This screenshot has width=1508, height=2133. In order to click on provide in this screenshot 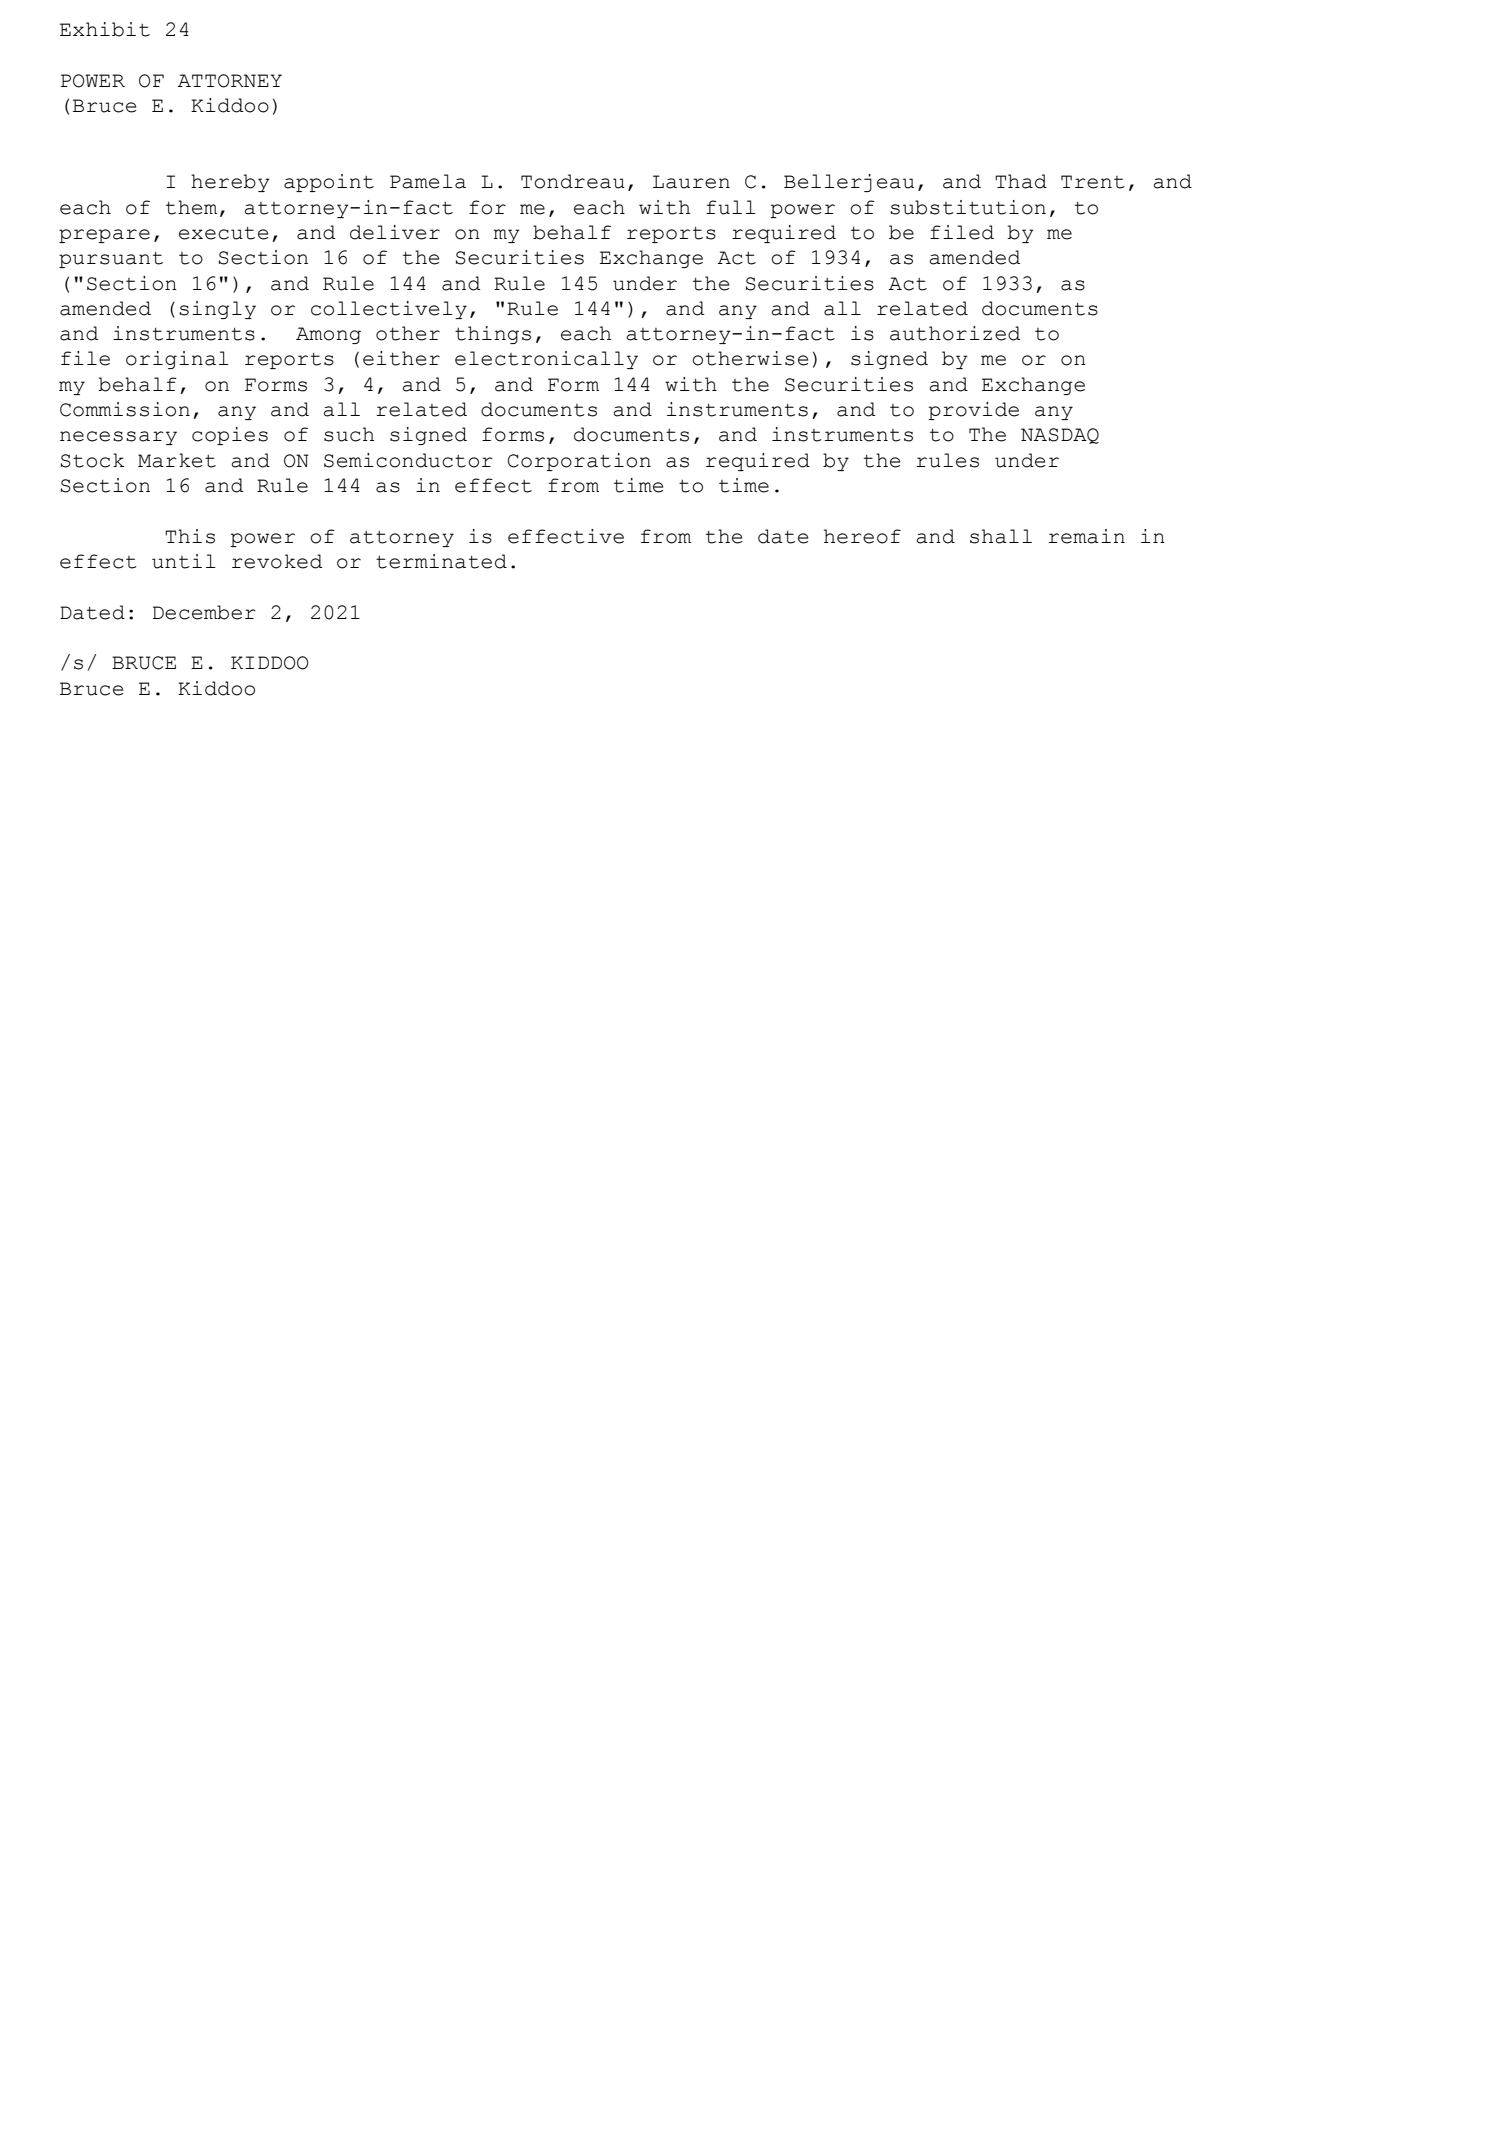, I will do `click(973, 411)`.
